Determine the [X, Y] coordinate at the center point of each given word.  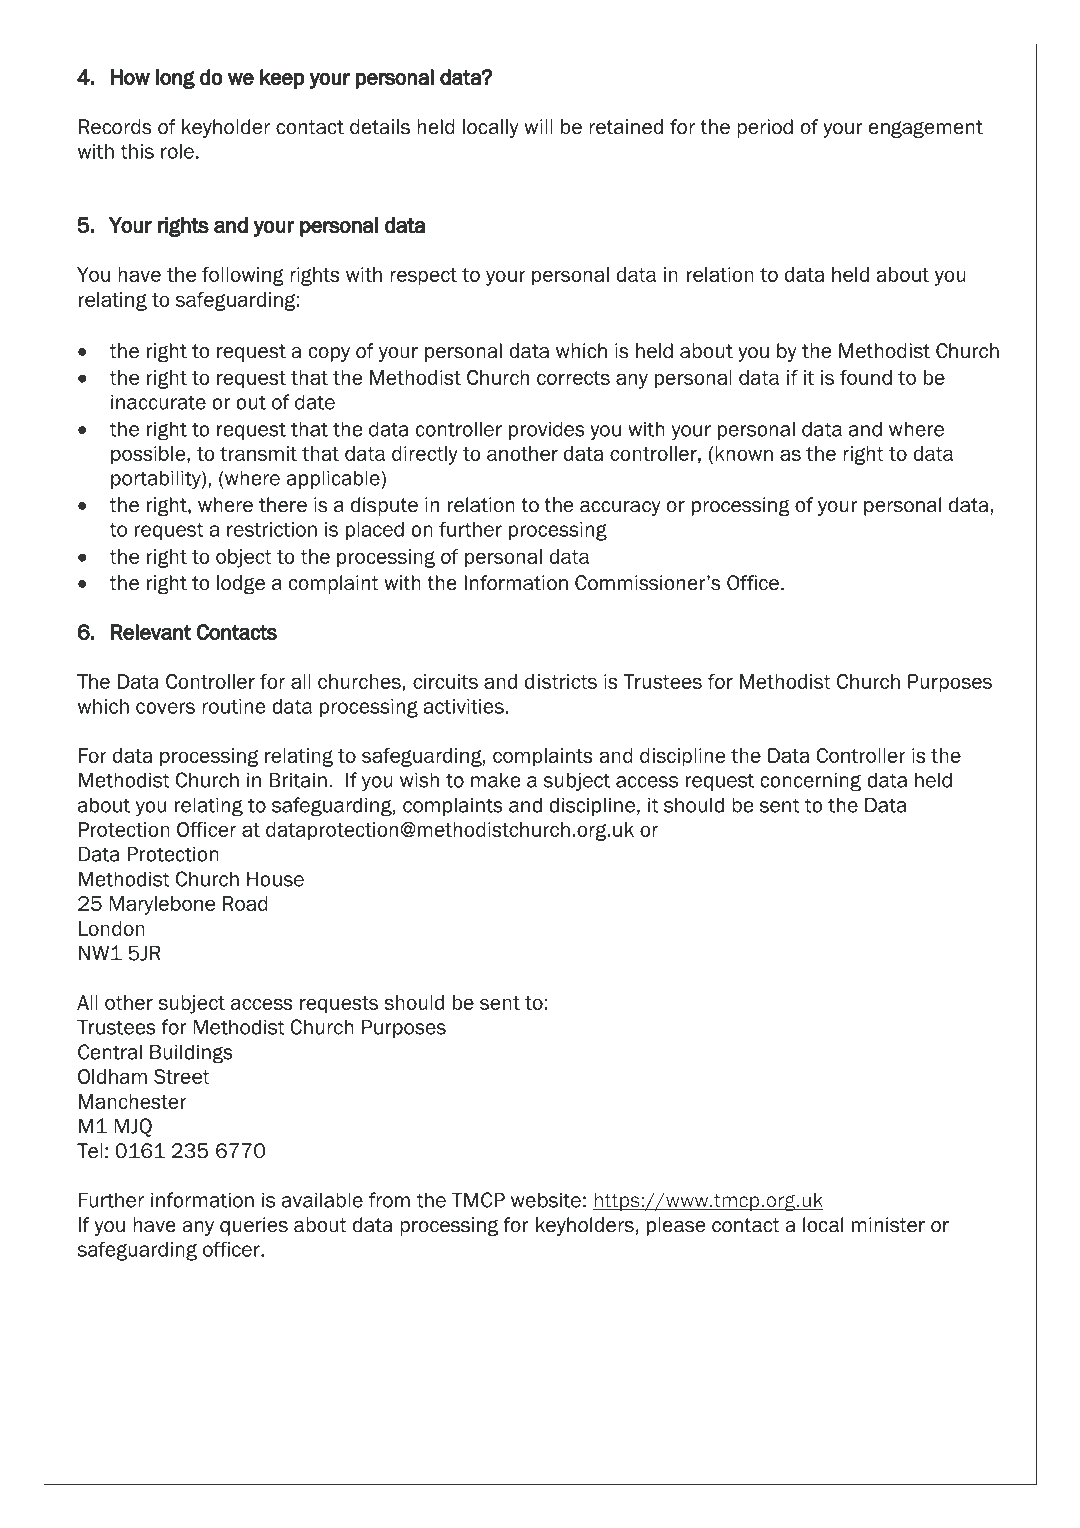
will [538, 126]
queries [254, 1226]
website [546, 1200]
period [765, 128]
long [175, 79]
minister [888, 1225]
